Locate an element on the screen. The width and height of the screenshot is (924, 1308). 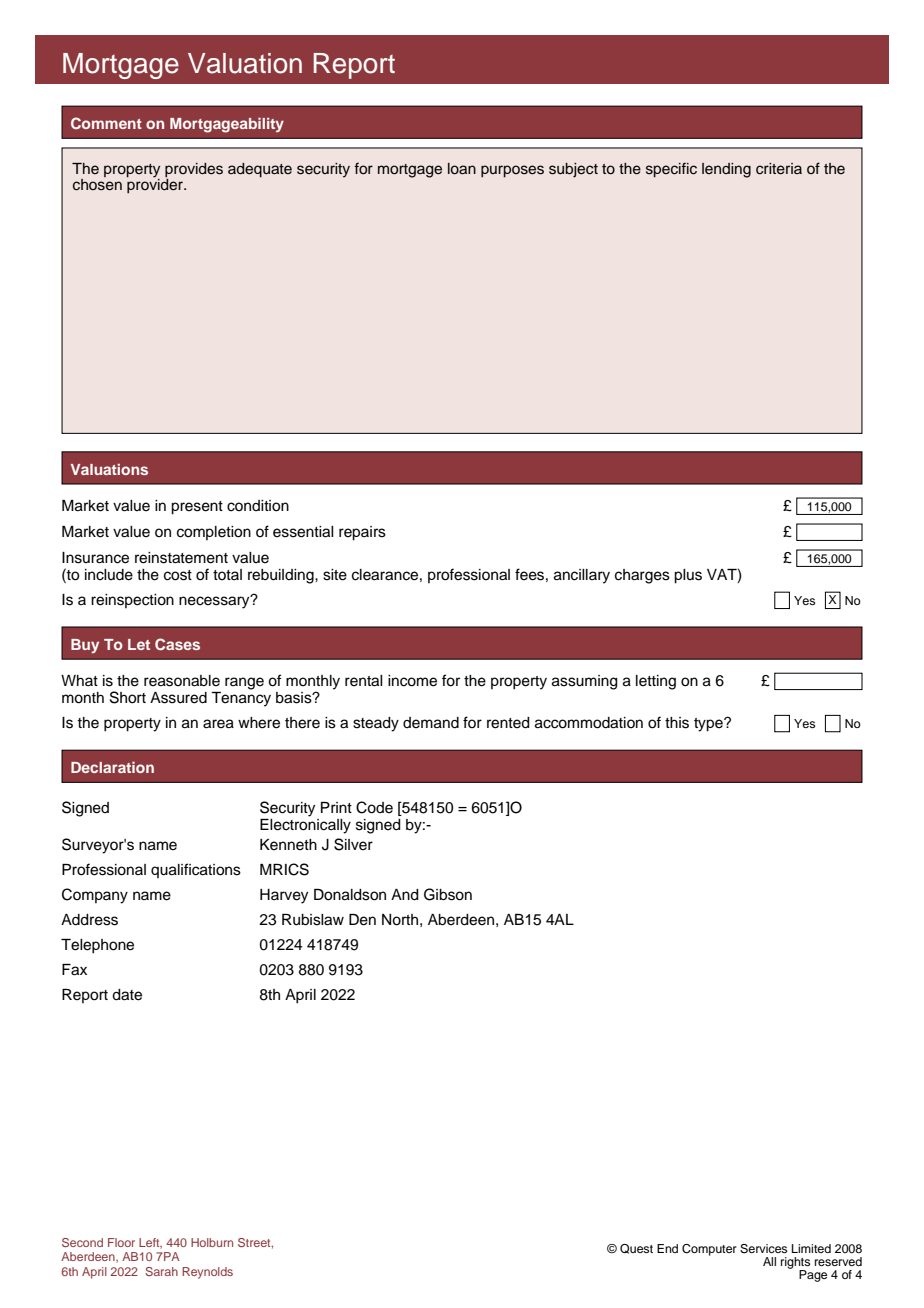
lending is located at coordinates (726, 170).
